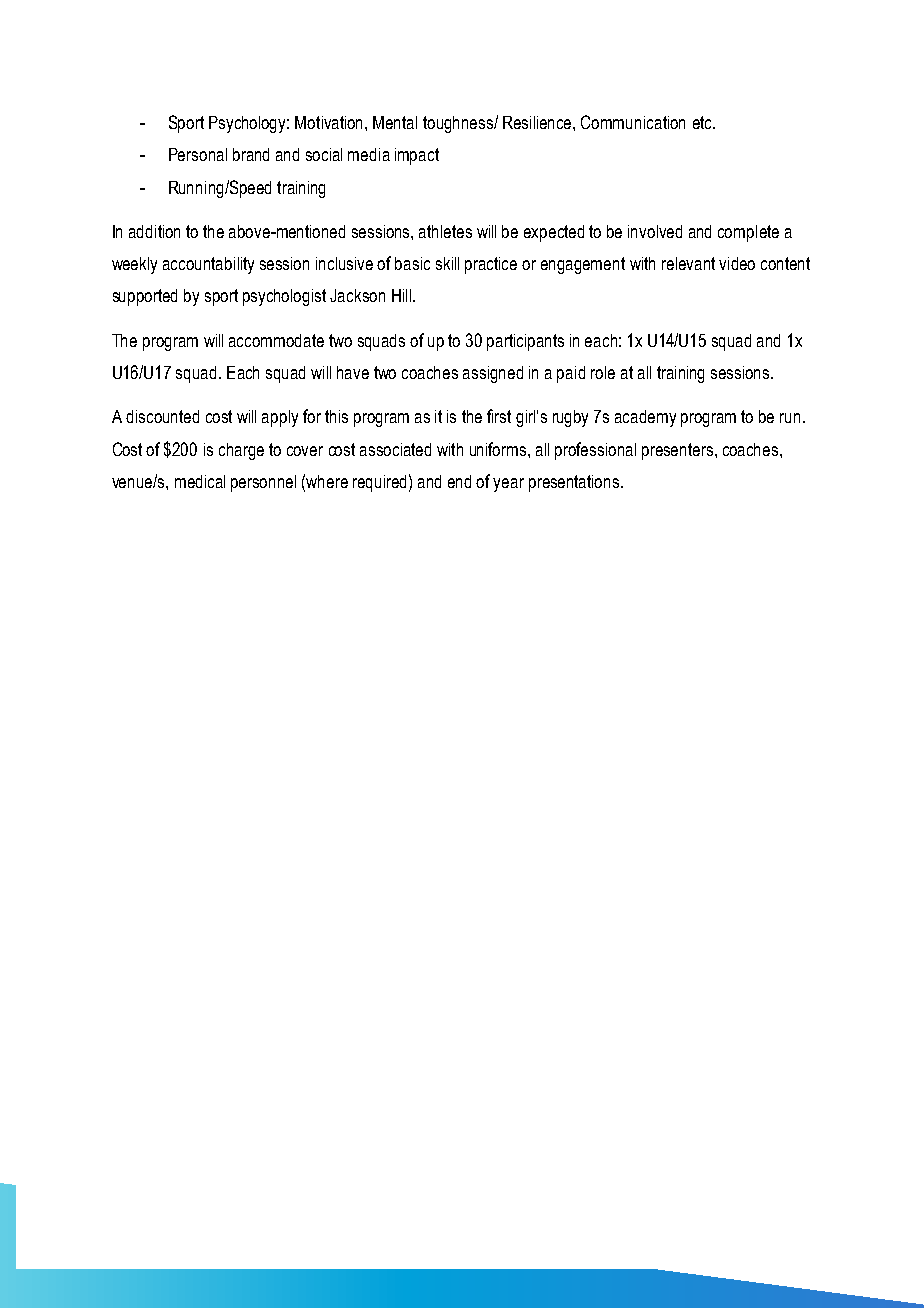  I want to click on medical, so click(200, 481).
